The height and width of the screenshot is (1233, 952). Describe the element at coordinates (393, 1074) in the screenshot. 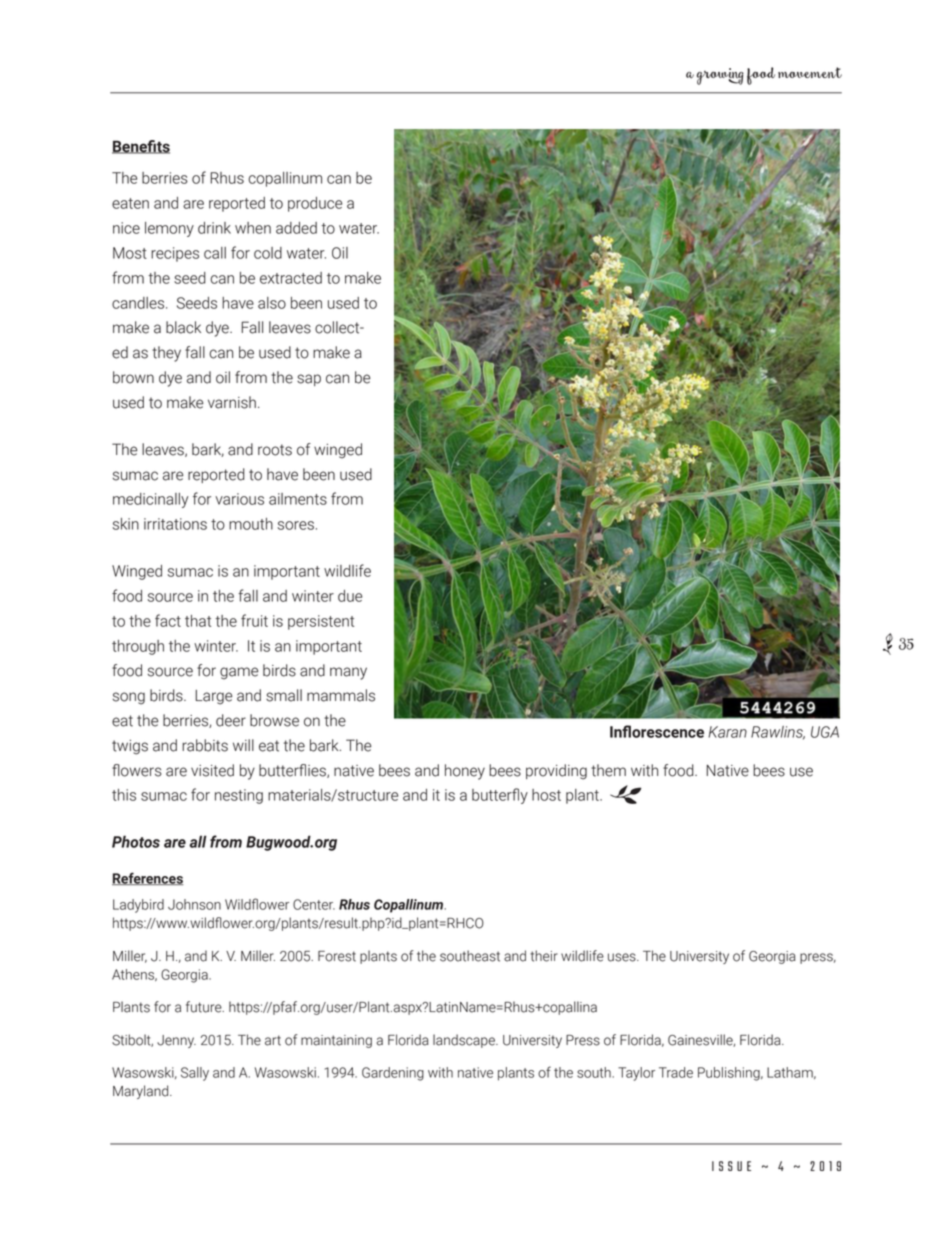

I see `Gardening` at that location.
